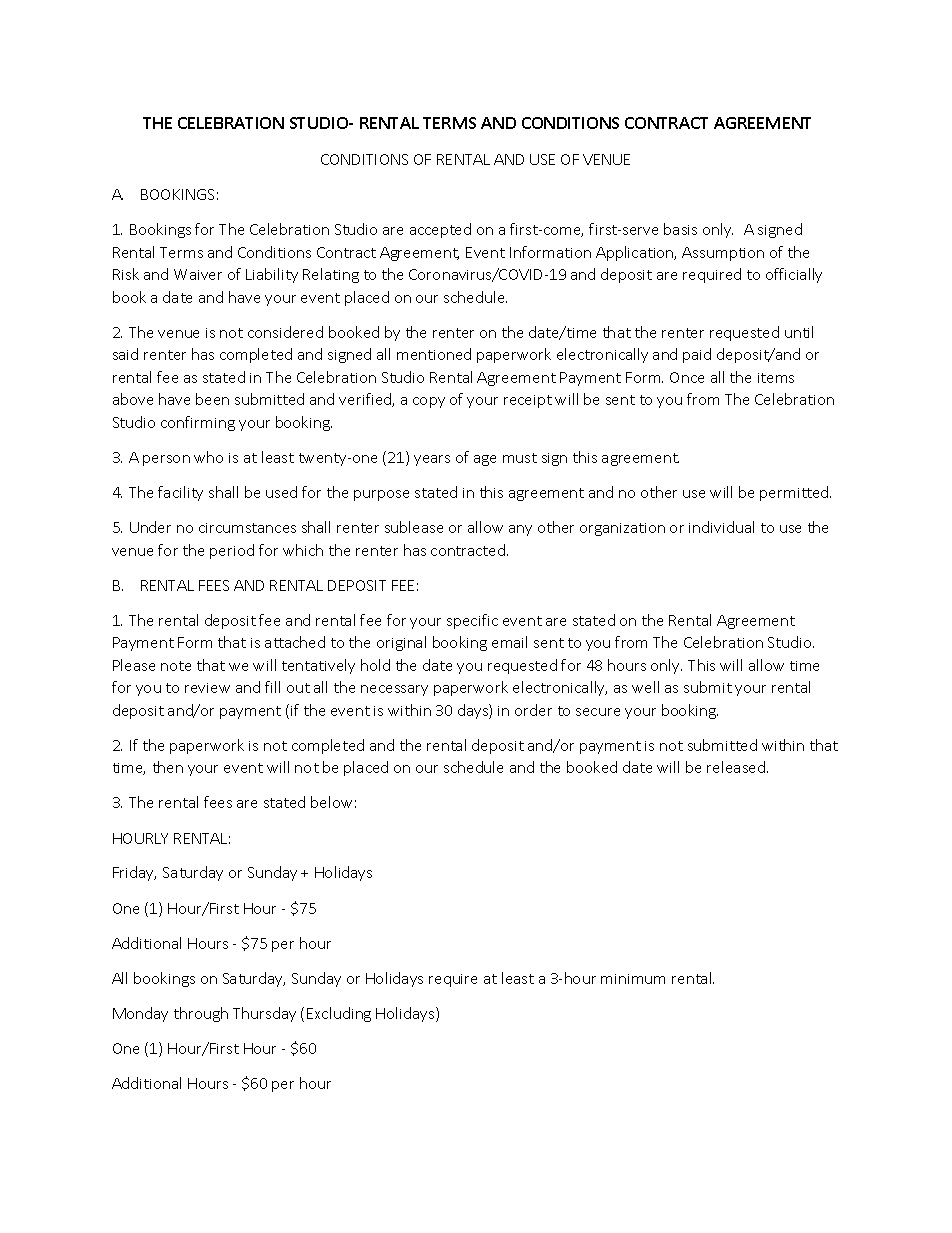  Describe the element at coordinates (472, 621) in the image. I see `specific` at that location.
